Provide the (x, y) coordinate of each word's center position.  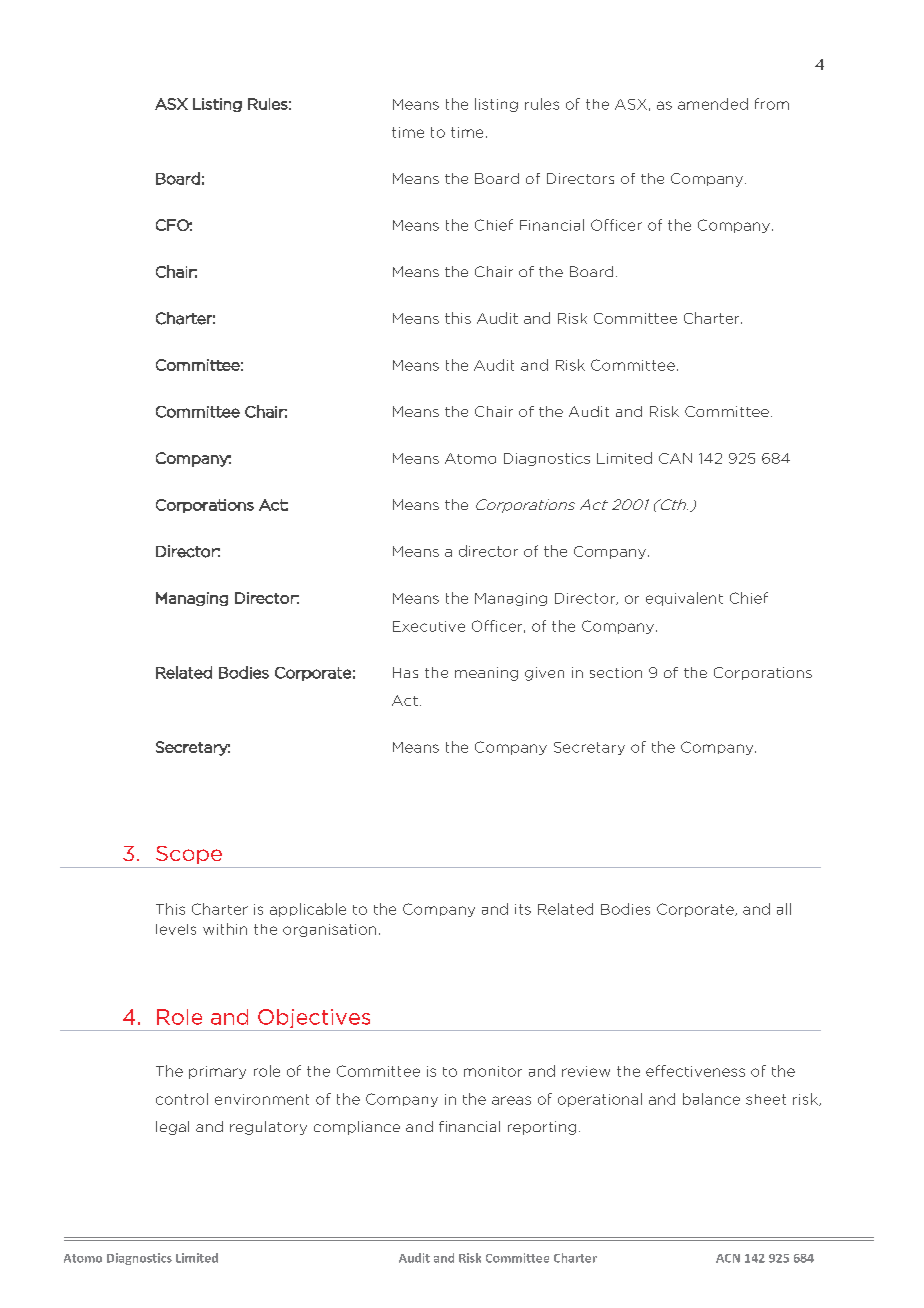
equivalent (684, 599)
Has (405, 672)
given (544, 674)
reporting (542, 1128)
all (784, 909)
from (772, 104)
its (523, 909)
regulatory (268, 1128)
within (225, 929)
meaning (486, 674)
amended (713, 104)
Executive (429, 626)
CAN (675, 458)
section (616, 672)
